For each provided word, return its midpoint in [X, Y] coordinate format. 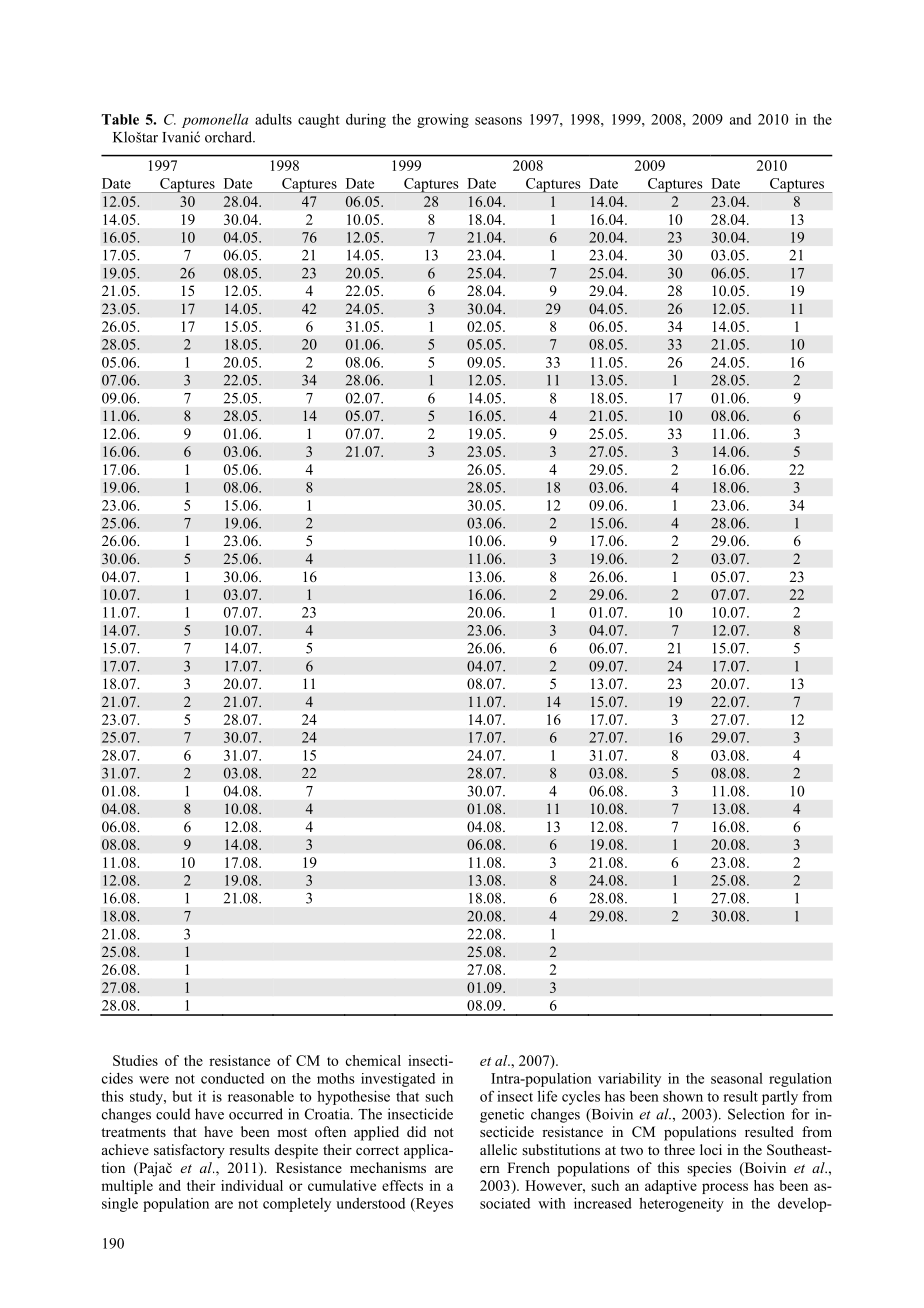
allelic [498, 1149]
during [366, 120]
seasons [498, 121]
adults [273, 119]
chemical [373, 1060]
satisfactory [189, 1151]
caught [319, 120]
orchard [230, 137]
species [709, 1169]
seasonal [737, 1078]
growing [443, 121]
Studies [135, 1060]
